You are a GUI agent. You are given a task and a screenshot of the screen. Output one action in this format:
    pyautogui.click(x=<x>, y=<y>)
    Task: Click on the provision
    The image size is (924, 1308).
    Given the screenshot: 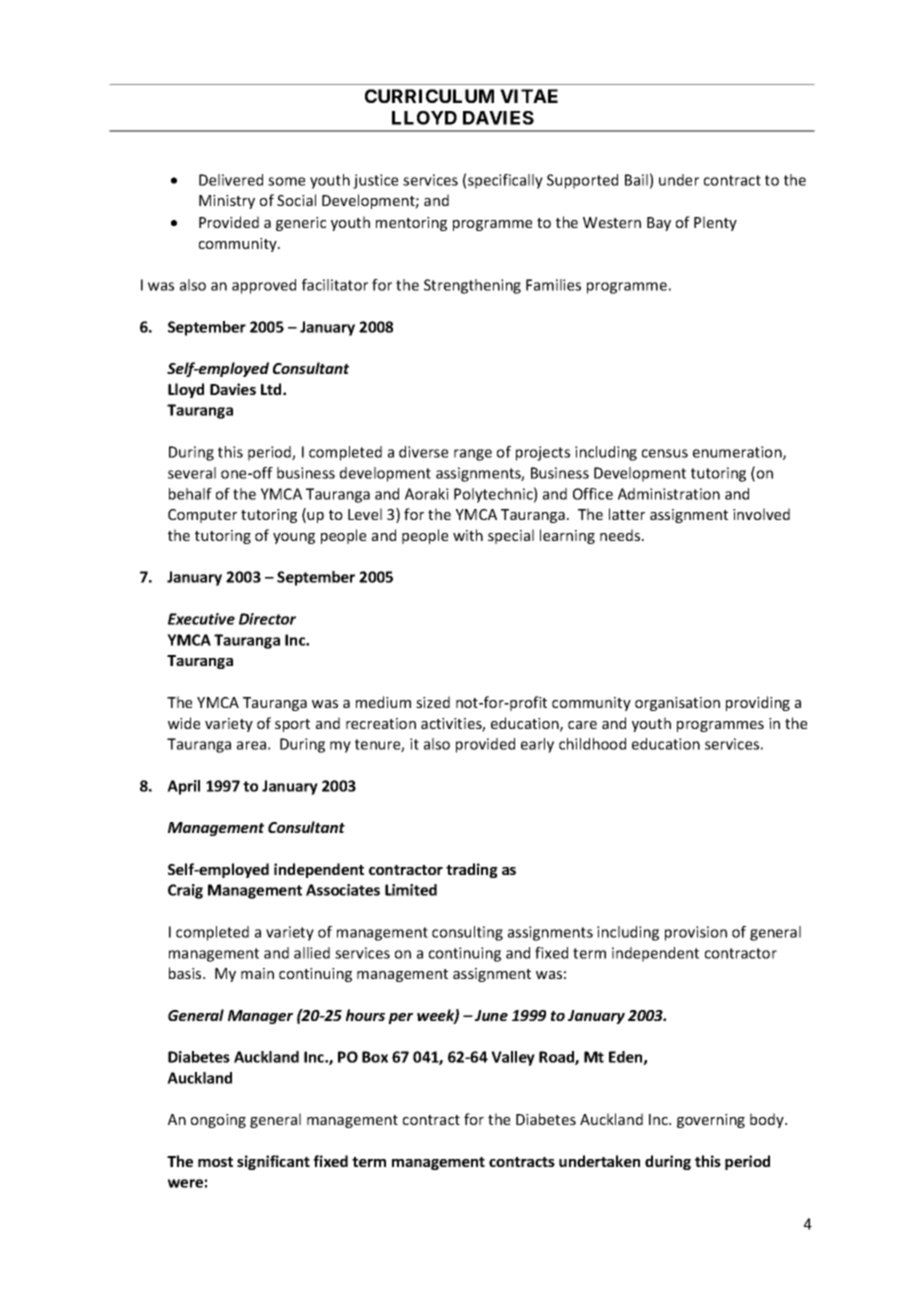 What is the action you would take?
    pyautogui.click(x=696, y=933)
